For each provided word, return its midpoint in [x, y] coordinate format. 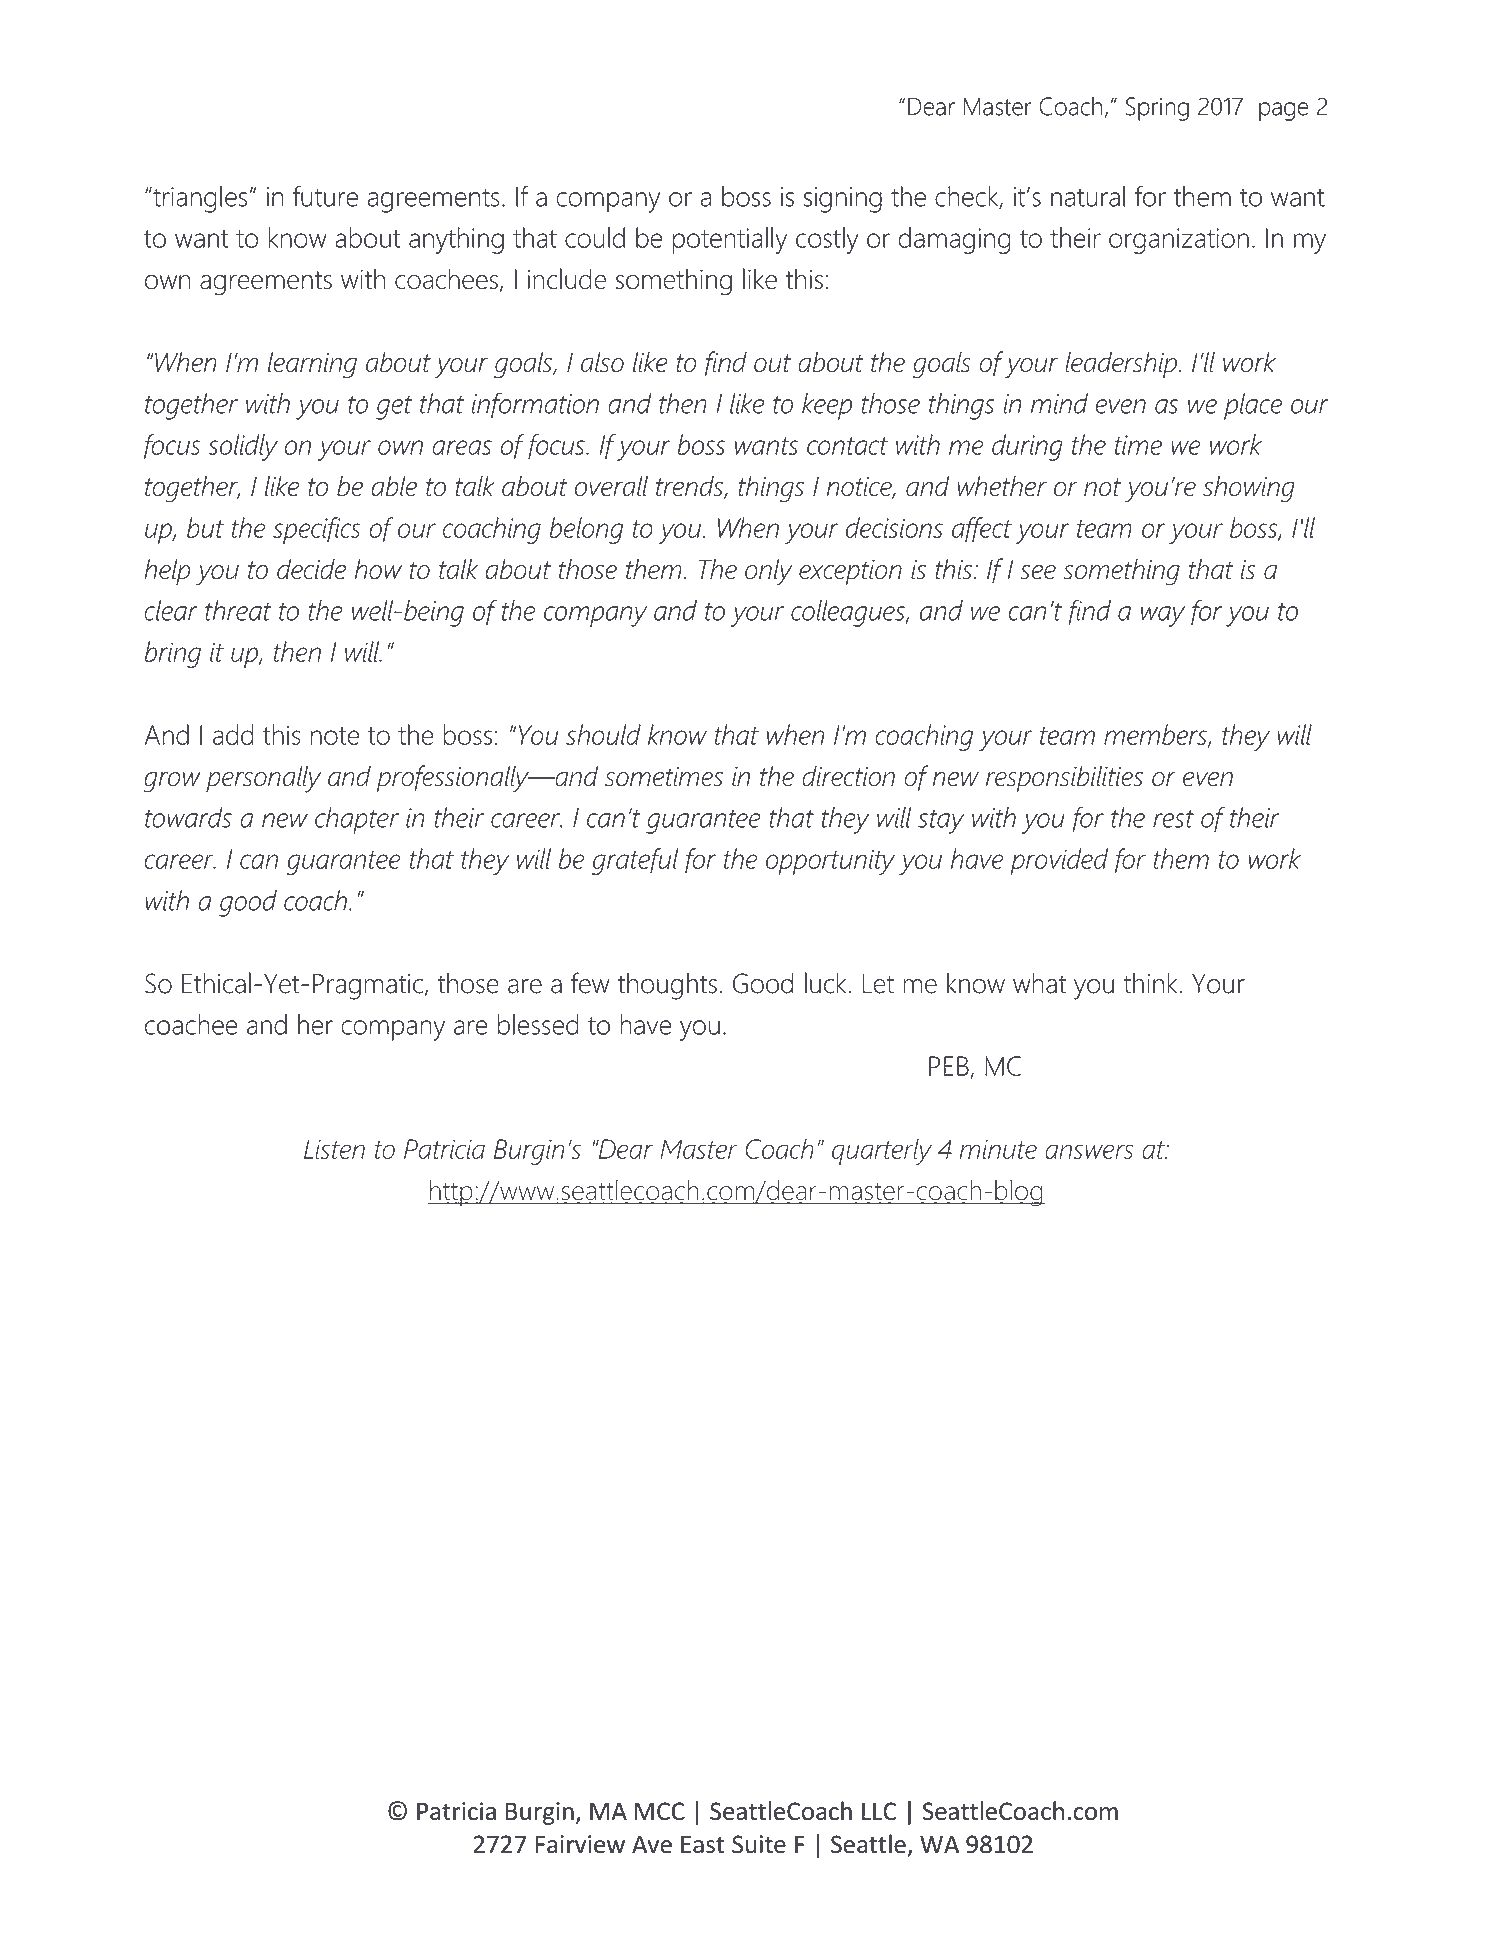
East [703, 1845]
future [325, 196]
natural [1088, 196]
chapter [357, 820]
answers [1089, 1151]
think [1150, 983]
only [769, 572]
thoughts [667, 986]
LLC [879, 1811]
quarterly [882, 1151]
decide [311, 569]
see [1038, 572]
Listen [334, 1149]
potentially [730, 240]
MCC [660, 1811]
